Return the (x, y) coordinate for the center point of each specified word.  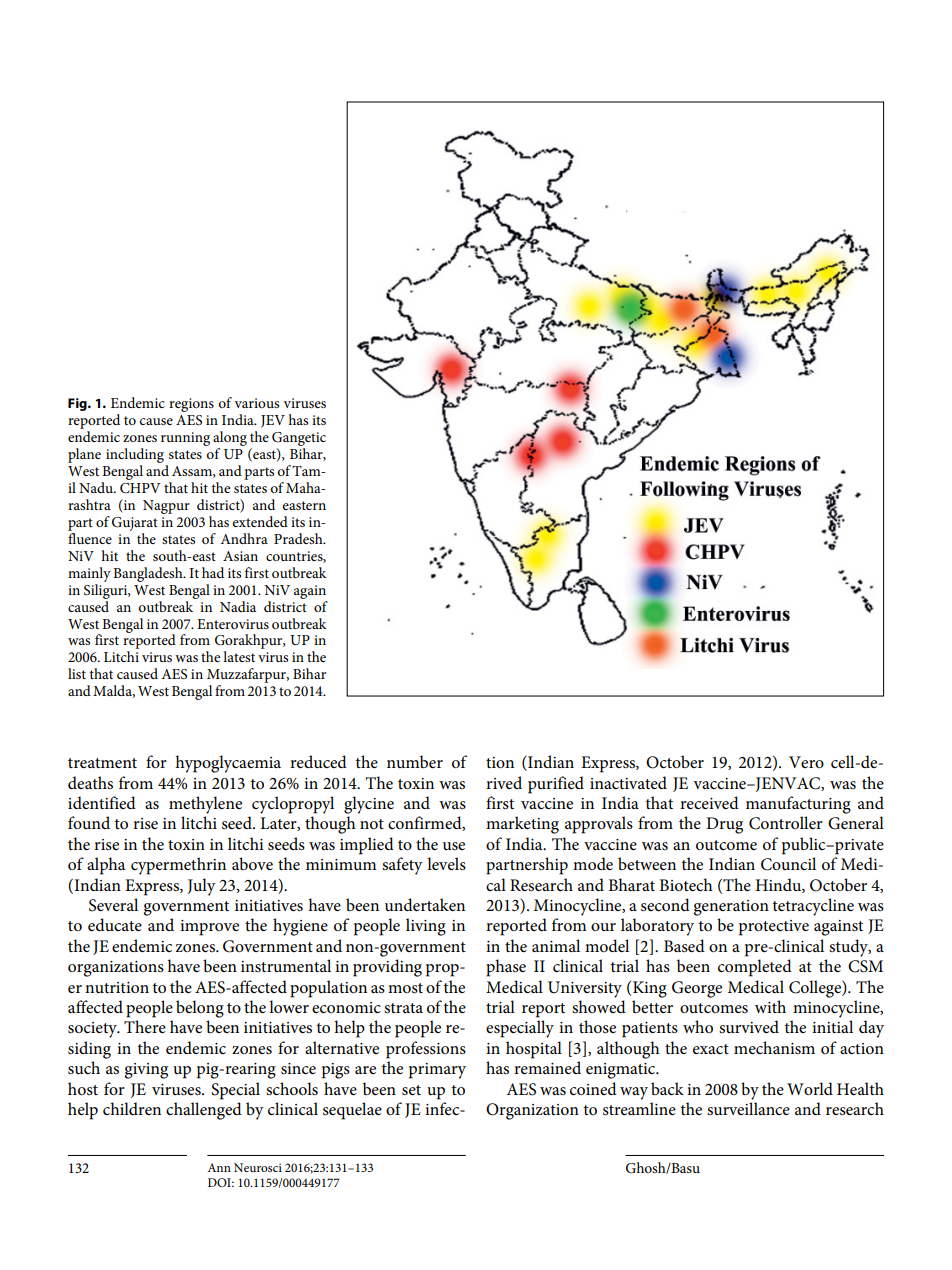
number (415, 761)
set (411, 1090)
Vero (806, 762)
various (257, 403)
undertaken (425, 904)
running (185, 439)
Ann (219, 1167)
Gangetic (299, 439)
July (202, 887)
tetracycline (813, 907)
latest (239, 656)
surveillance (748, 1108)
